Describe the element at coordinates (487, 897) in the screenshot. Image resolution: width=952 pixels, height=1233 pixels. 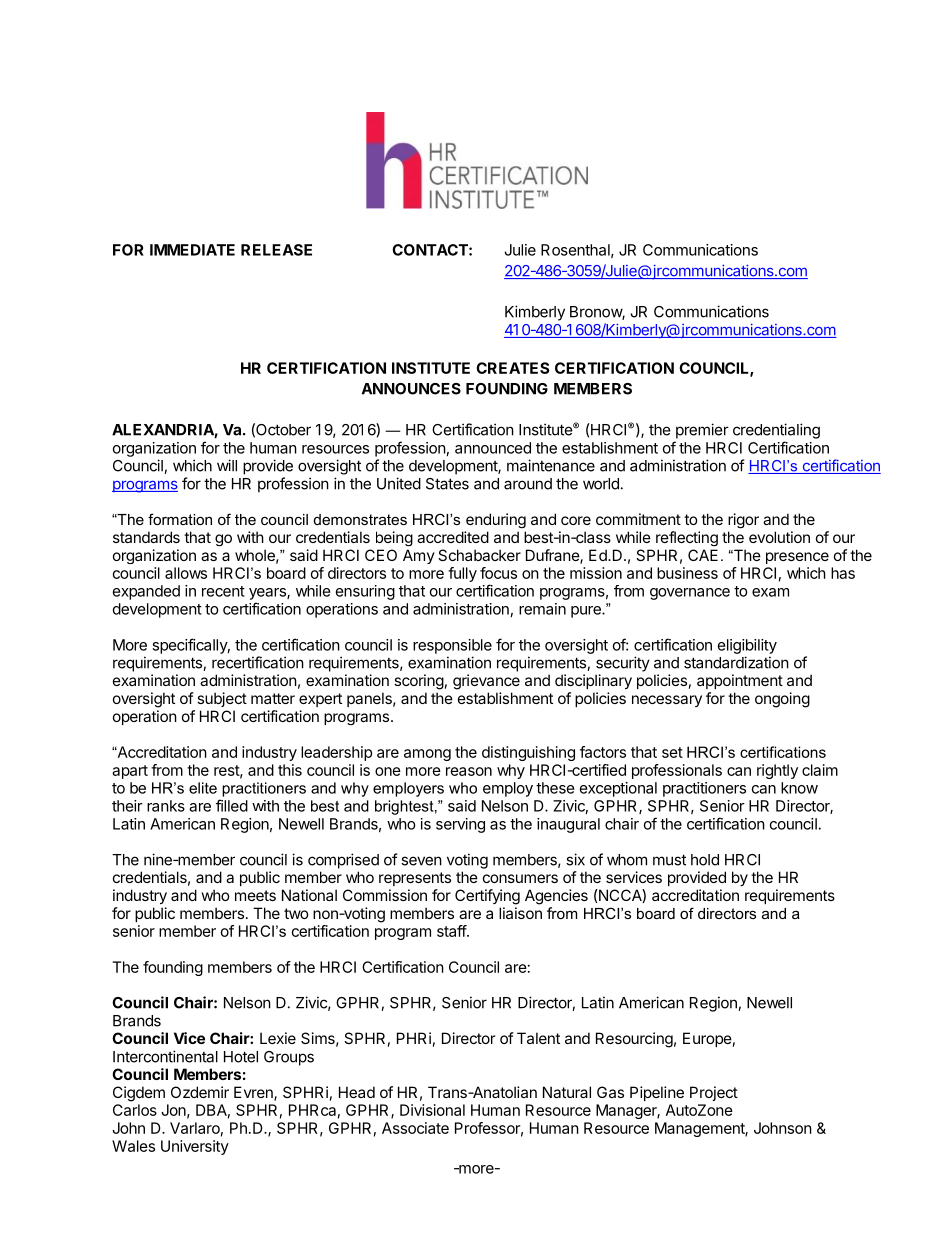
I see `Certifying` at that location.
